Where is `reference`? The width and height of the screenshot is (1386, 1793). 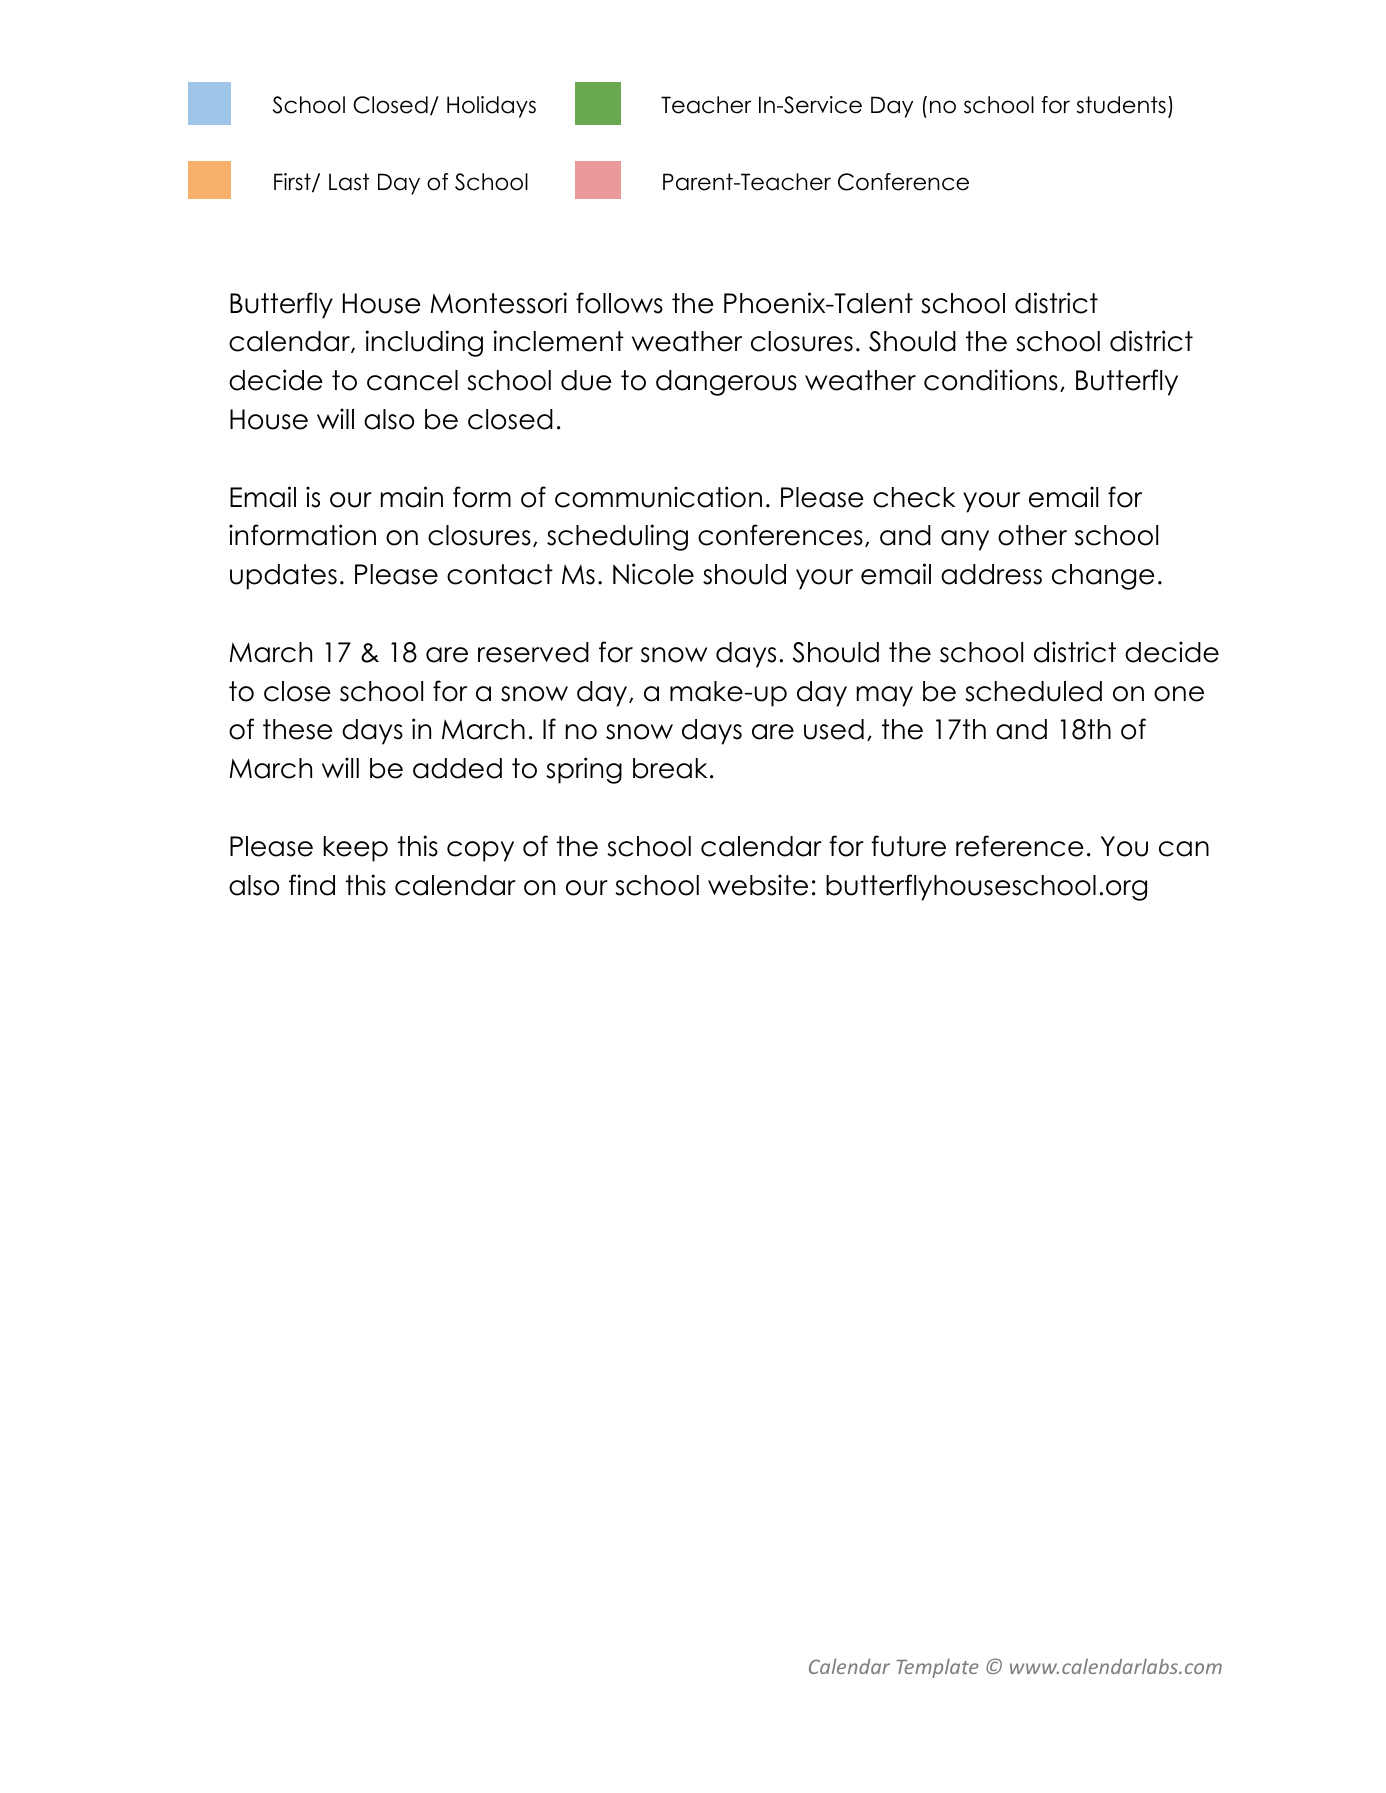
reference is located at coordinates (1020, 846).
